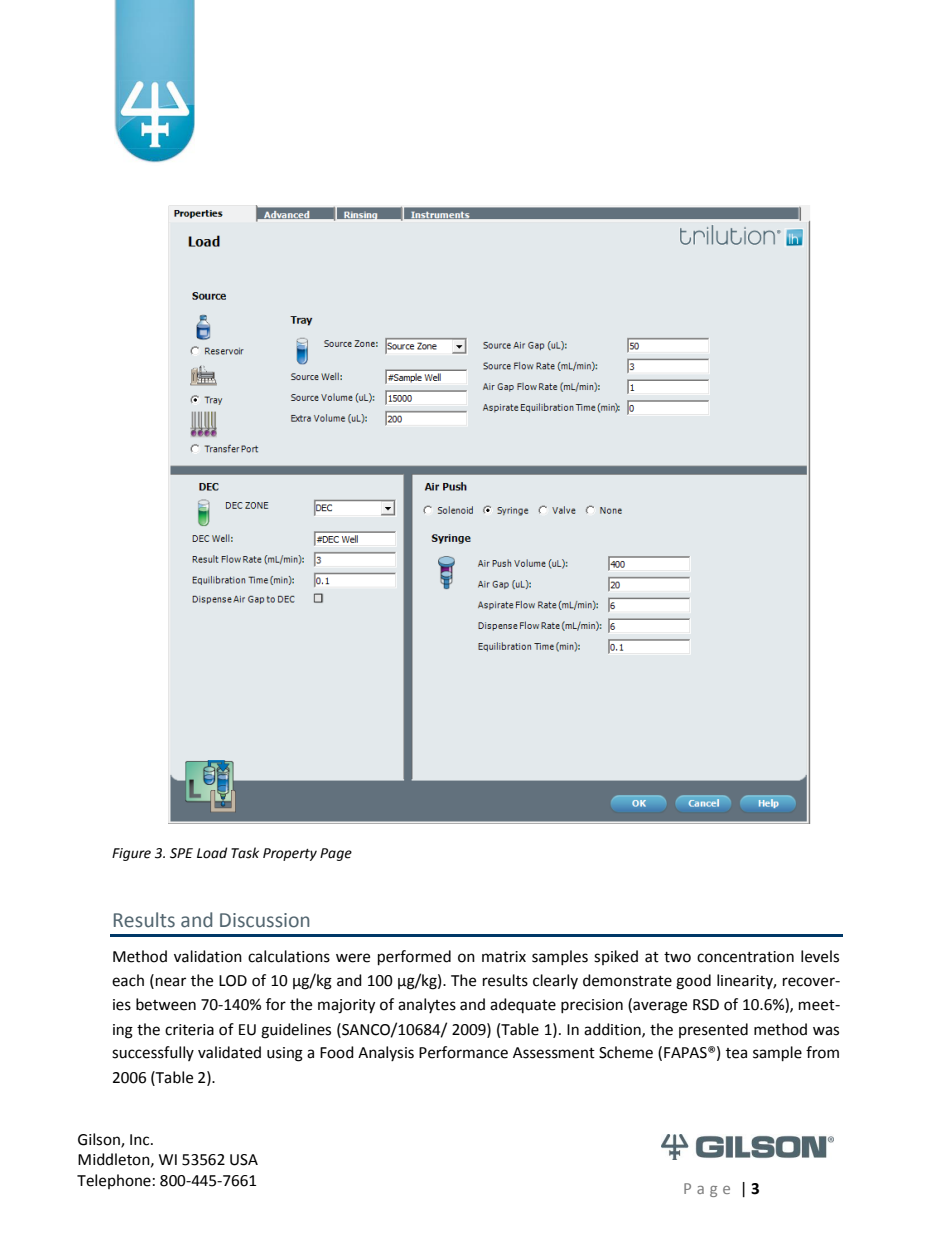 Image resolution: width=952 pixels, height=1233 pixels. Describe the element at coordinates (233, 981) in the screenshot. I see `LOD` at that location.
